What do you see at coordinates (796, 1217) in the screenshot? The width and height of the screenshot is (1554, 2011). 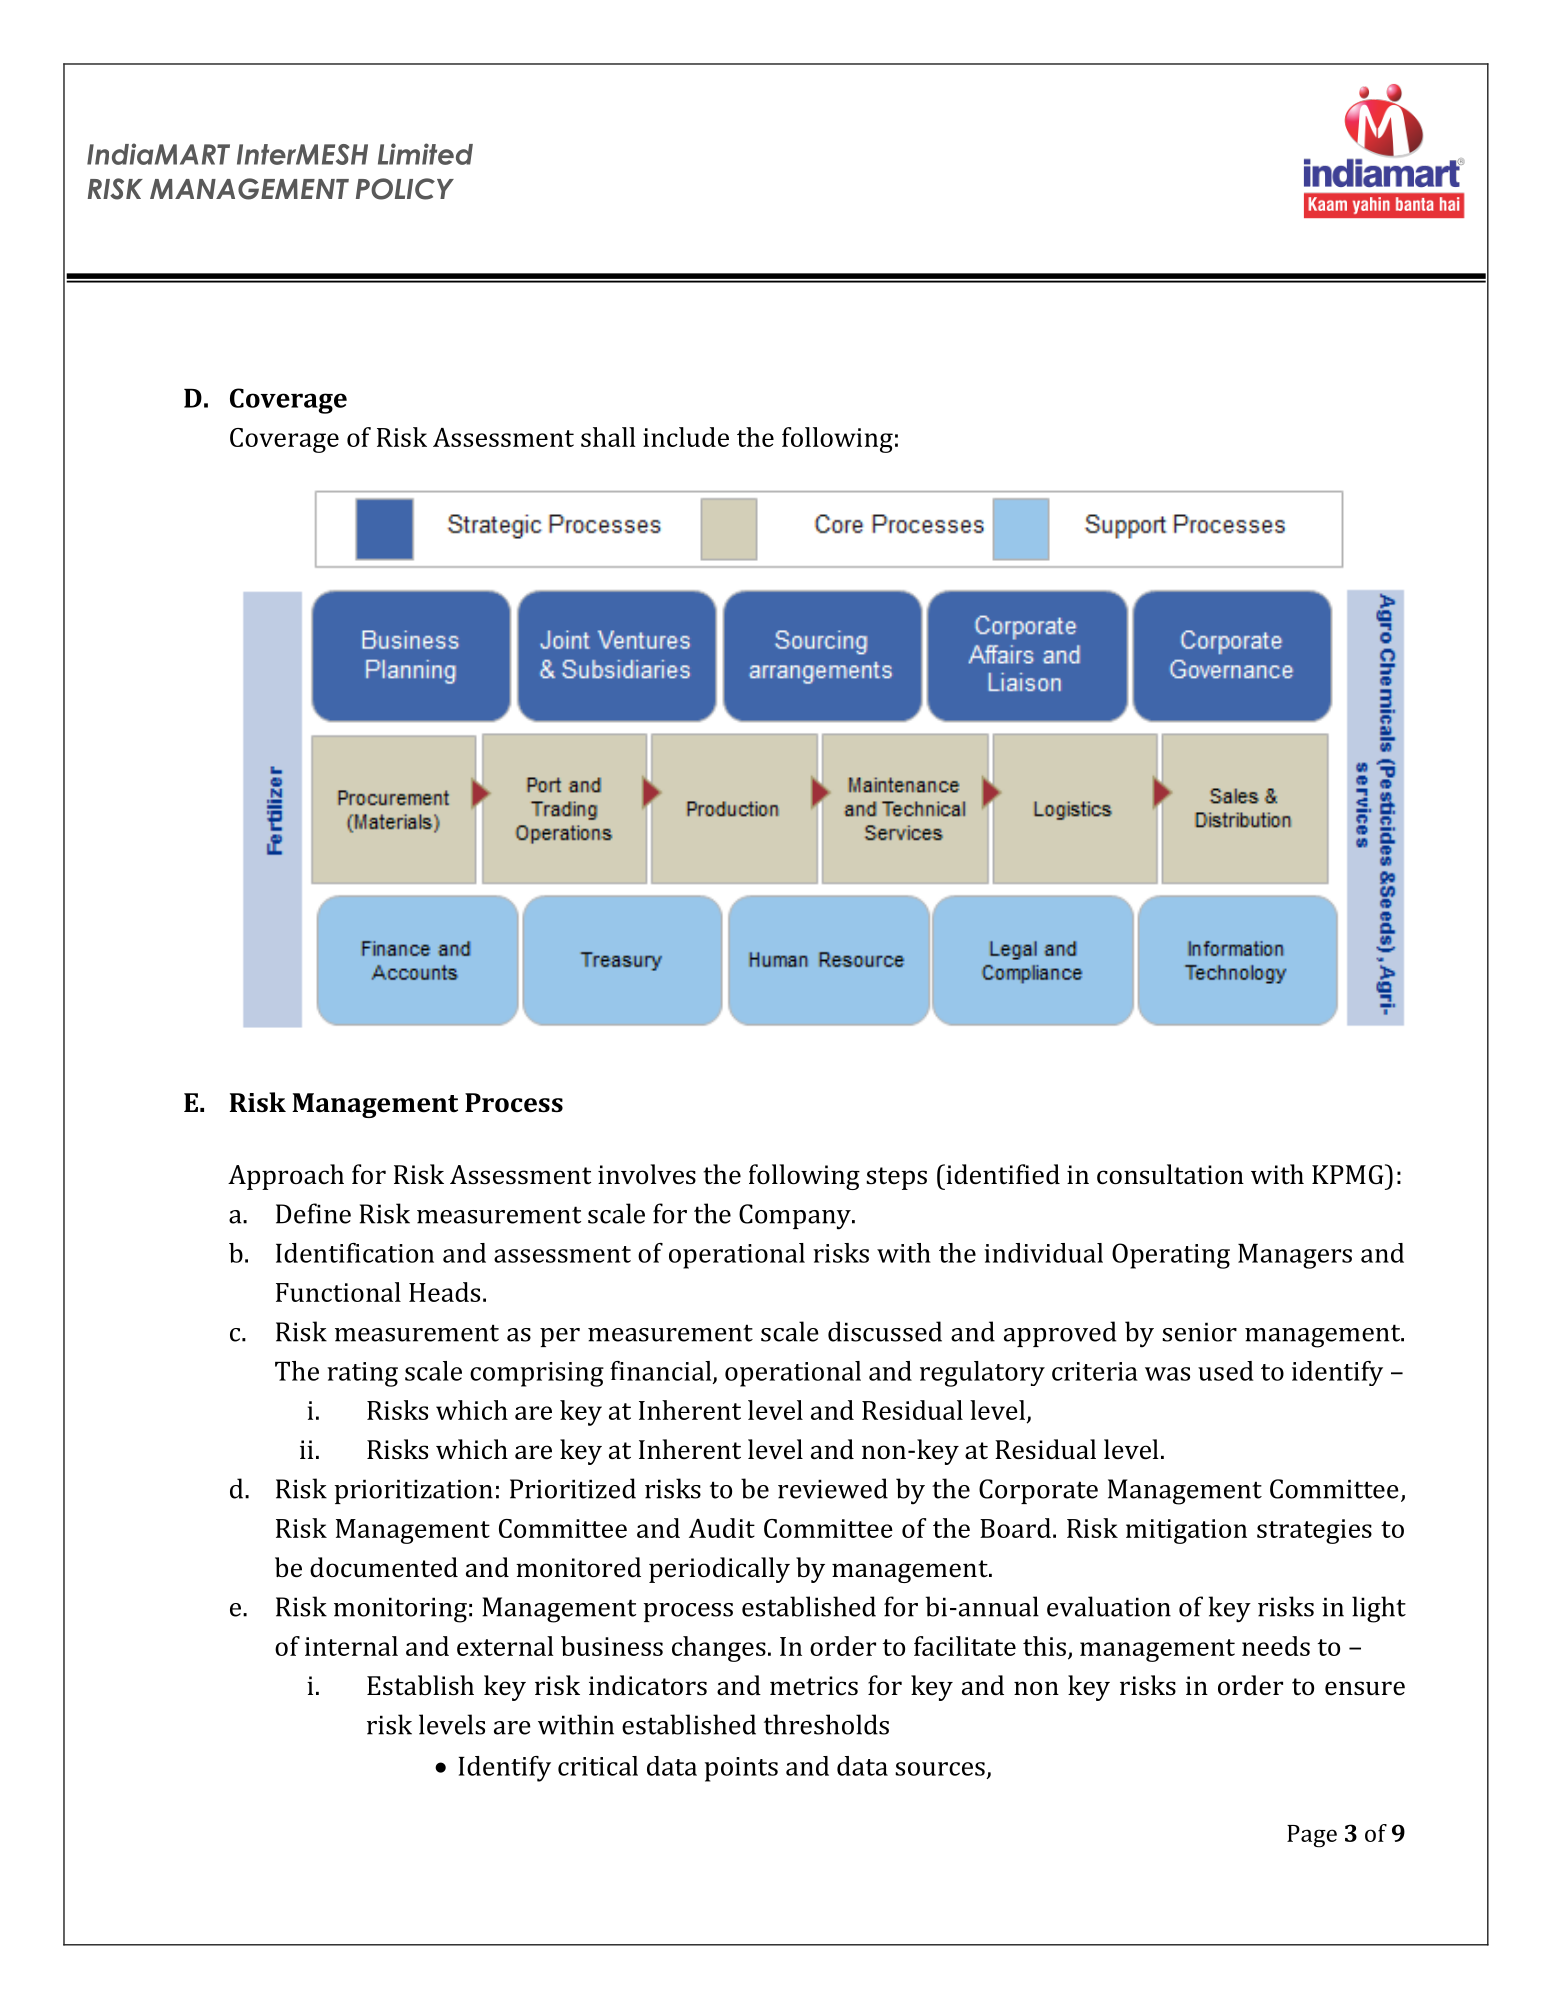 I see `Company` at bounding box center [796, 1217].
